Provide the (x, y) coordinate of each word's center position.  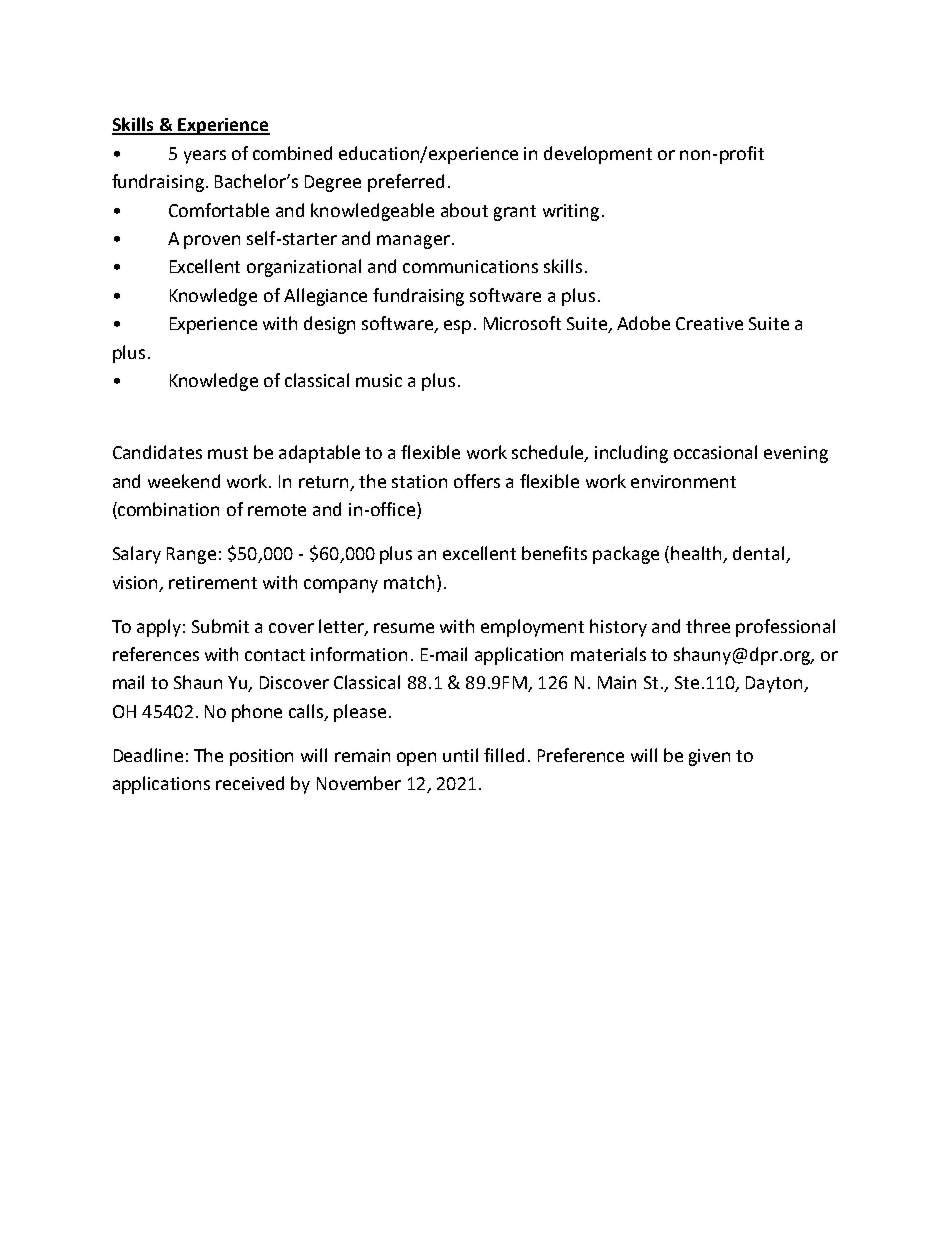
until (460, 755)
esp (457, 327)
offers (477, 481)
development (598, 155)
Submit (220, 626)
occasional (715, 452)
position (261, 757)
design (329, 325)
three (708, 626)
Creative (709, 323)
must (228, 453)
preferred (406, 183)
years (205, 157)
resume (404, 628)
